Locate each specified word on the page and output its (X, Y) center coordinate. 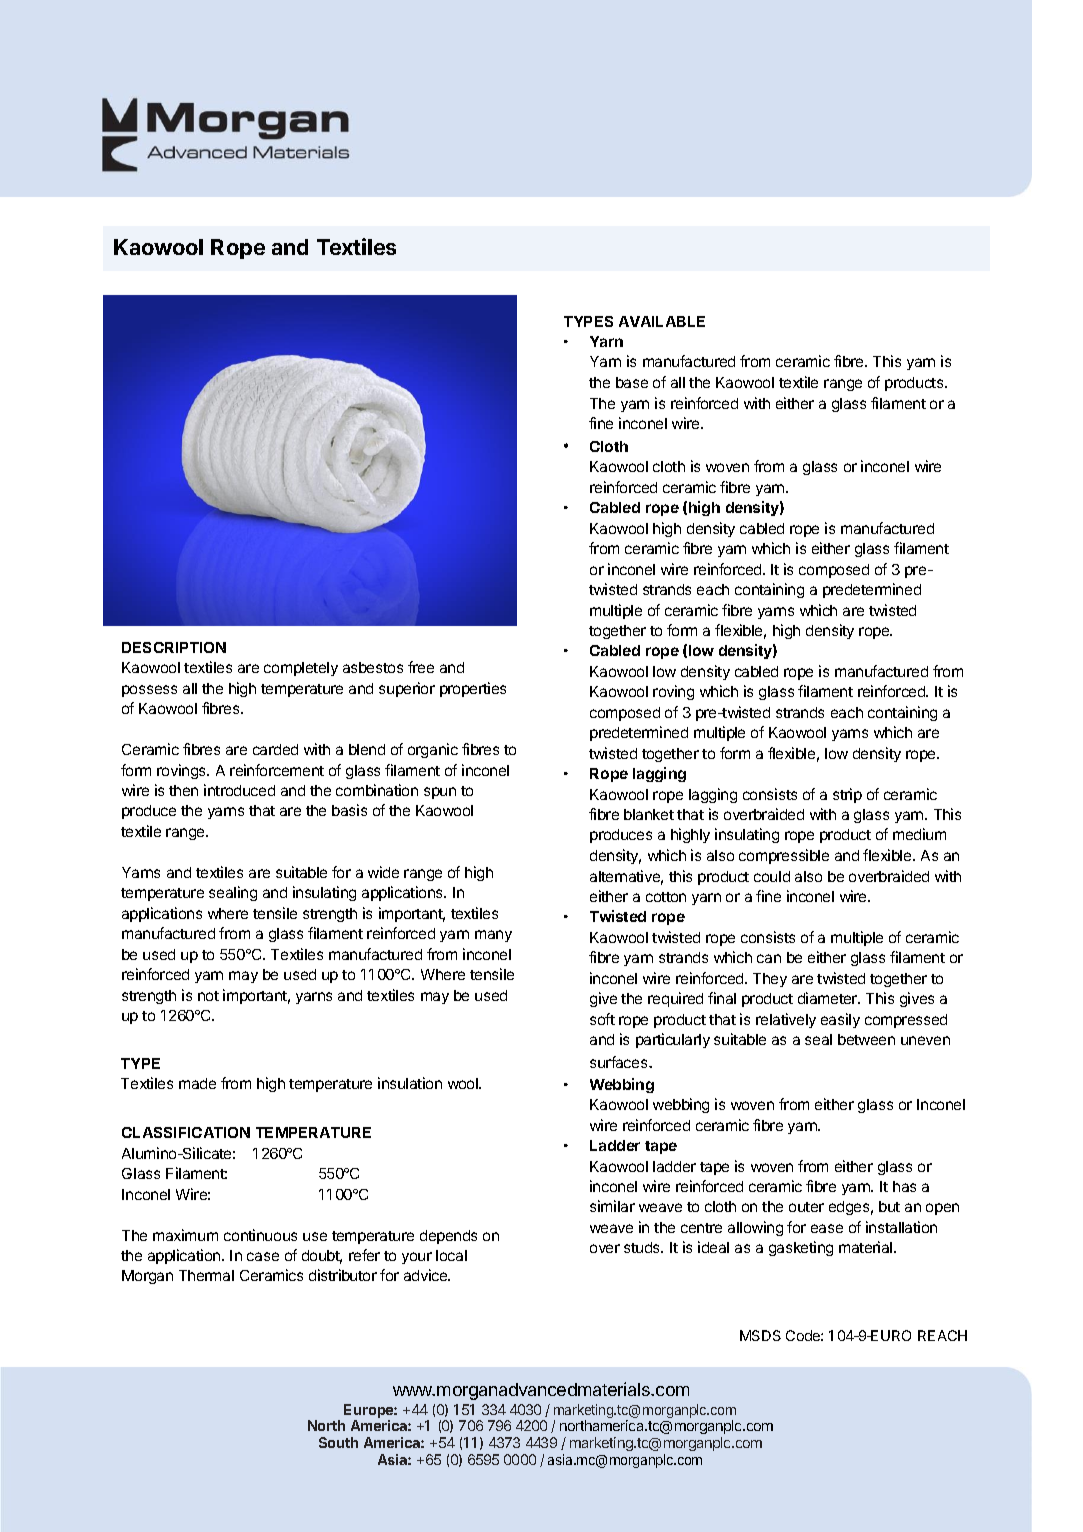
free (421, 667)
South (338, 1442)
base (632, 382)
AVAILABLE (662, 321)
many (493, 936)
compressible (784, 856)
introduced (239, 790)
